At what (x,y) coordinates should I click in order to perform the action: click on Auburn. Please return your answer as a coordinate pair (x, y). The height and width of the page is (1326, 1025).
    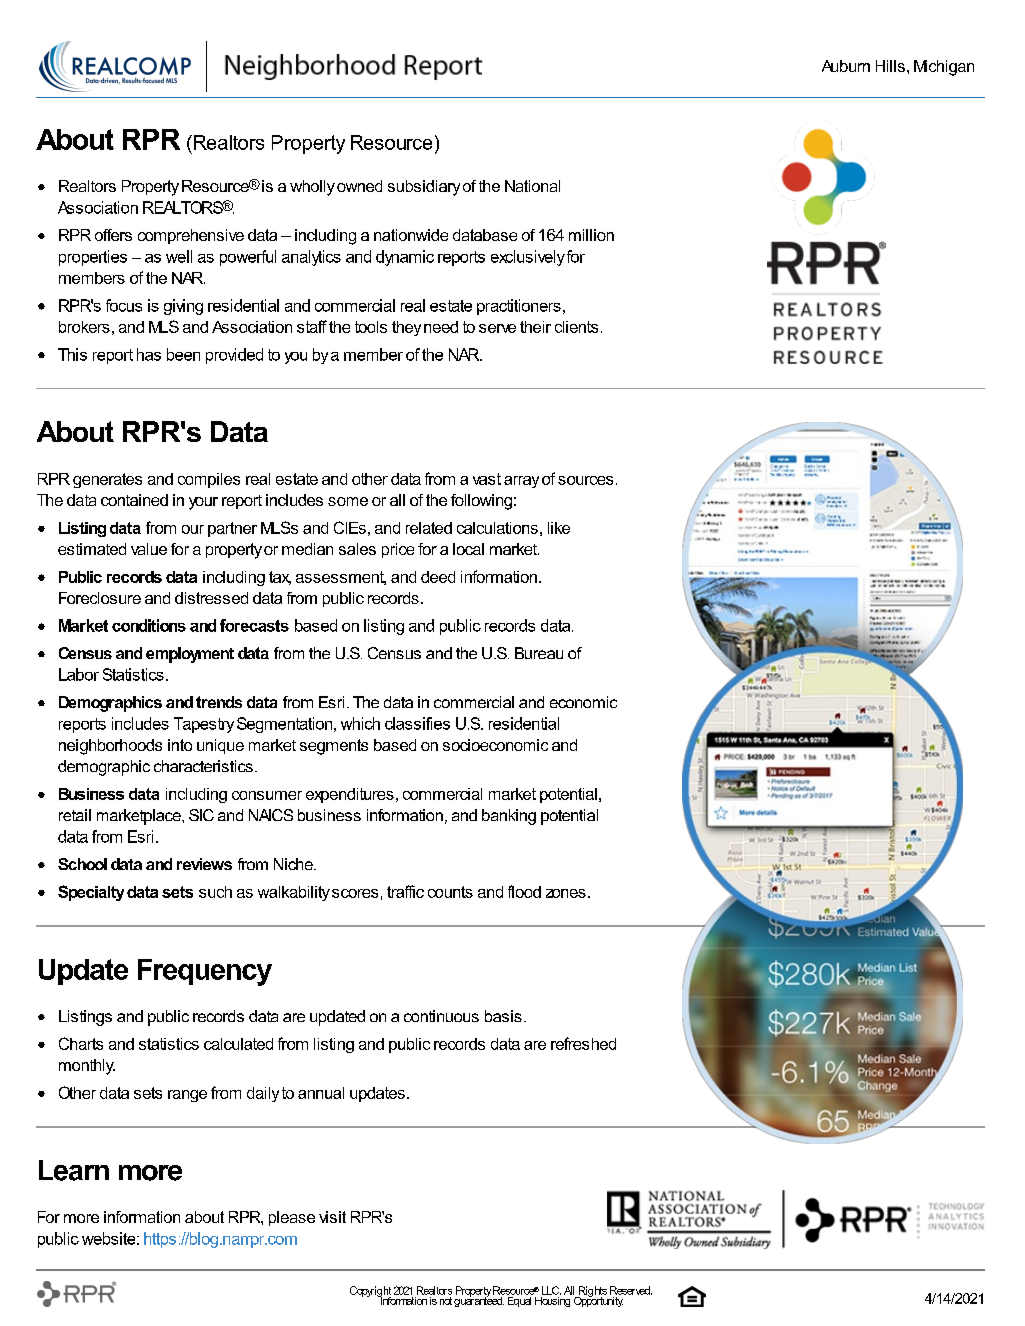
    Looking at the image, I should click on (846, 66).
